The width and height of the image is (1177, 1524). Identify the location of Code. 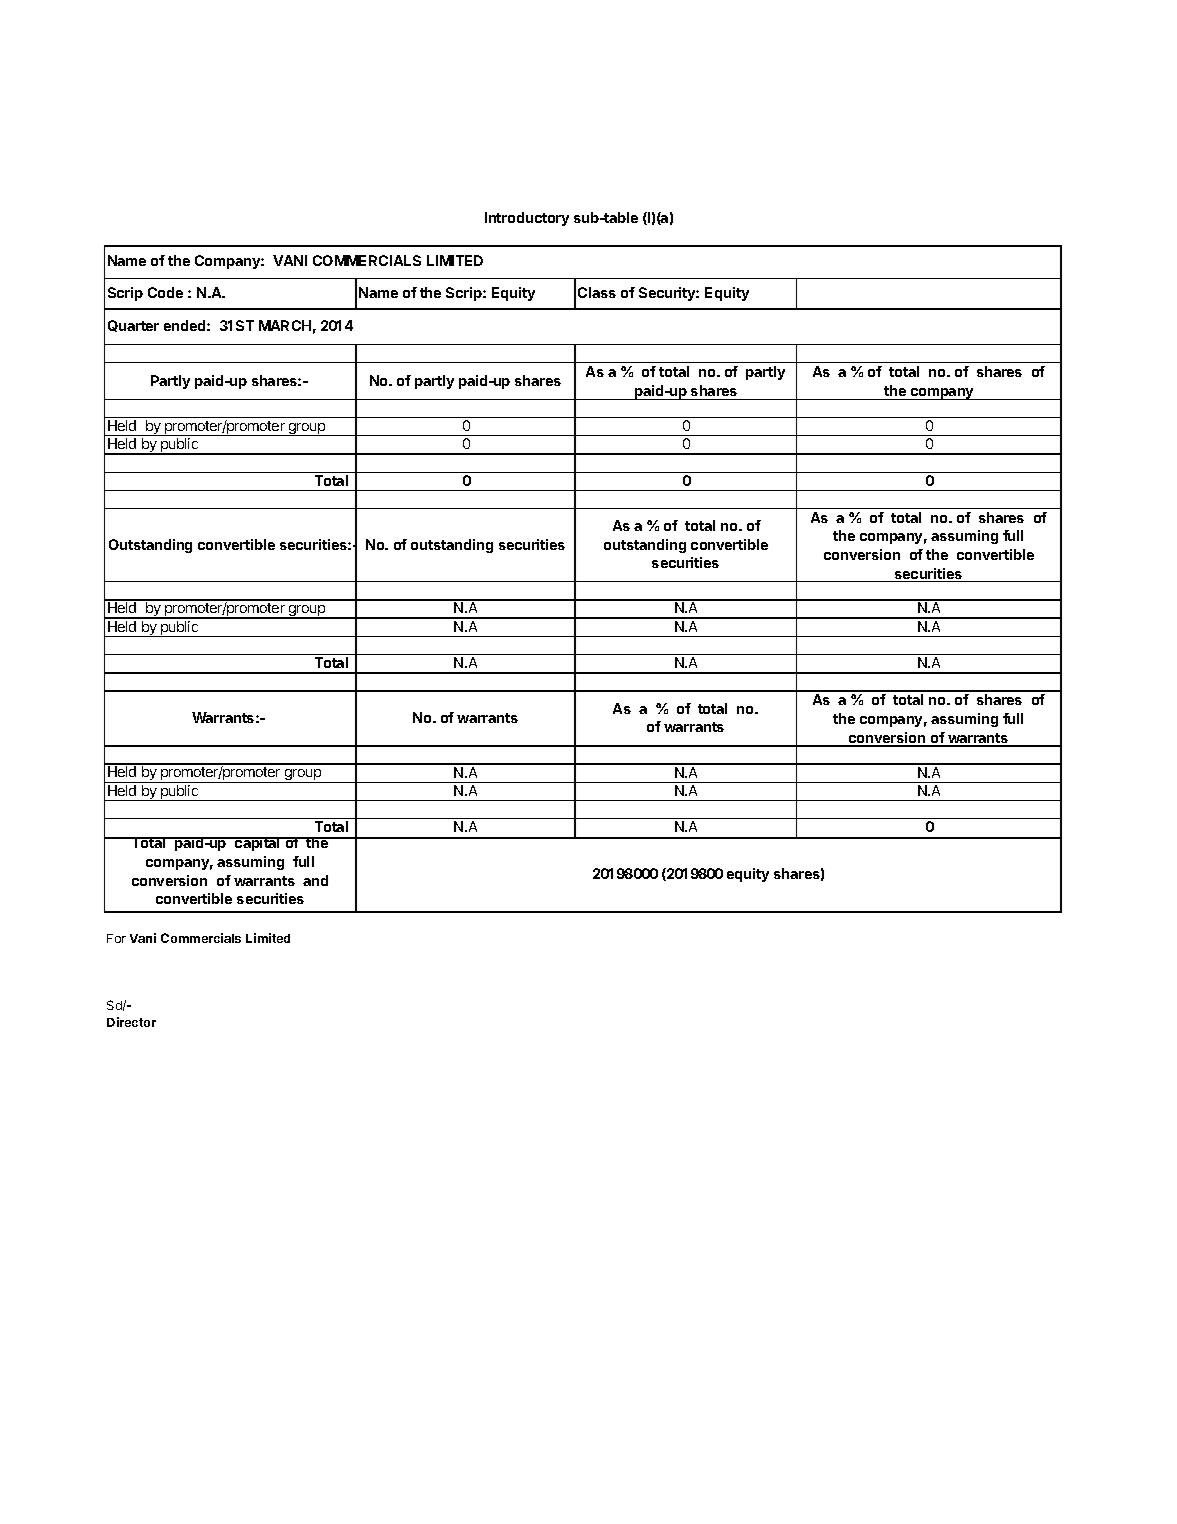
(165, 292).
